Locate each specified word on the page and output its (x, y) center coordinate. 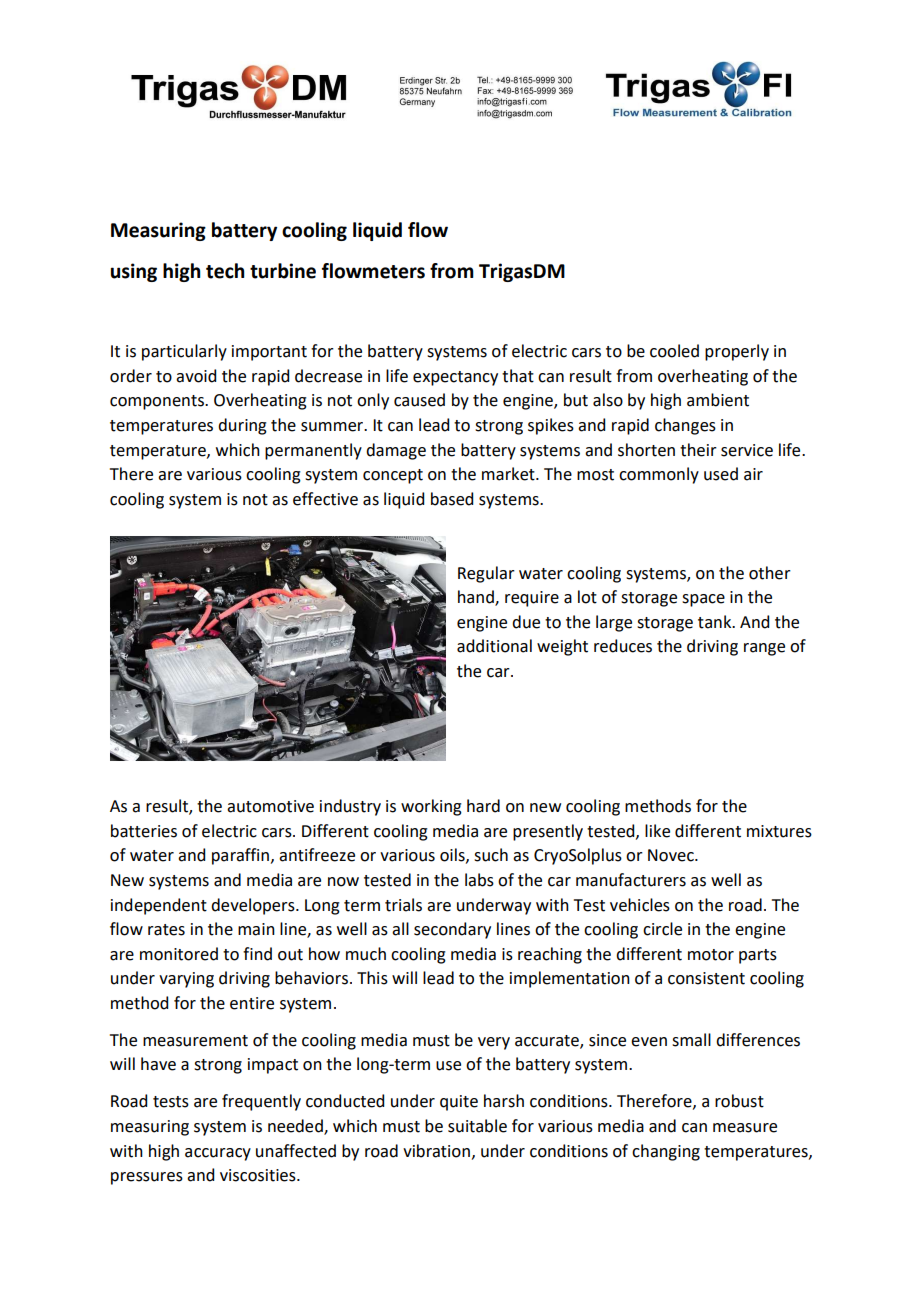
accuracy (218, 1154)
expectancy (455, 378)
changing (666, 1152)
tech (225, 271)
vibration (436, 1151)
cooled (674, 351)
